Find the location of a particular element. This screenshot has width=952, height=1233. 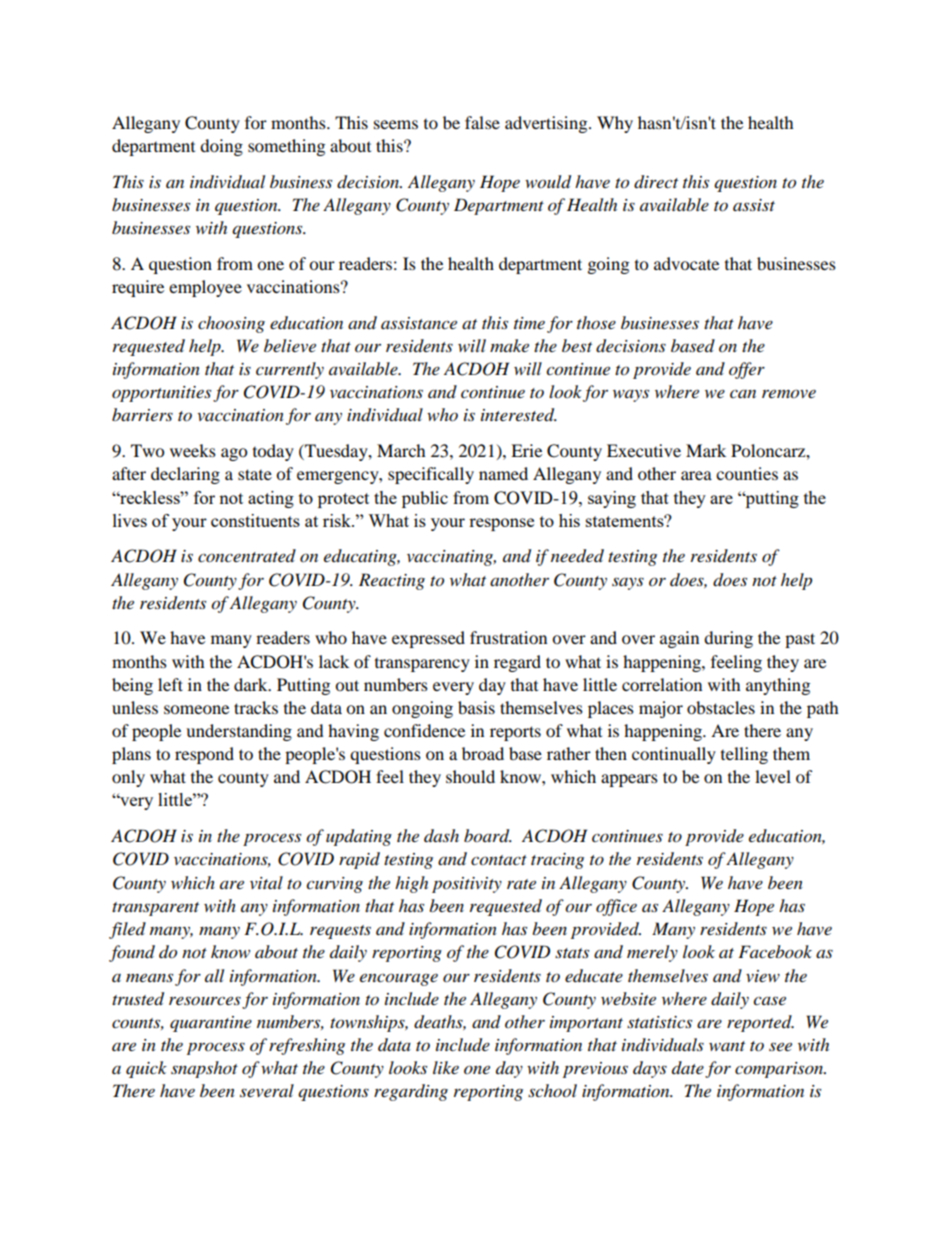

doing is located at coordinates (221, 147).
